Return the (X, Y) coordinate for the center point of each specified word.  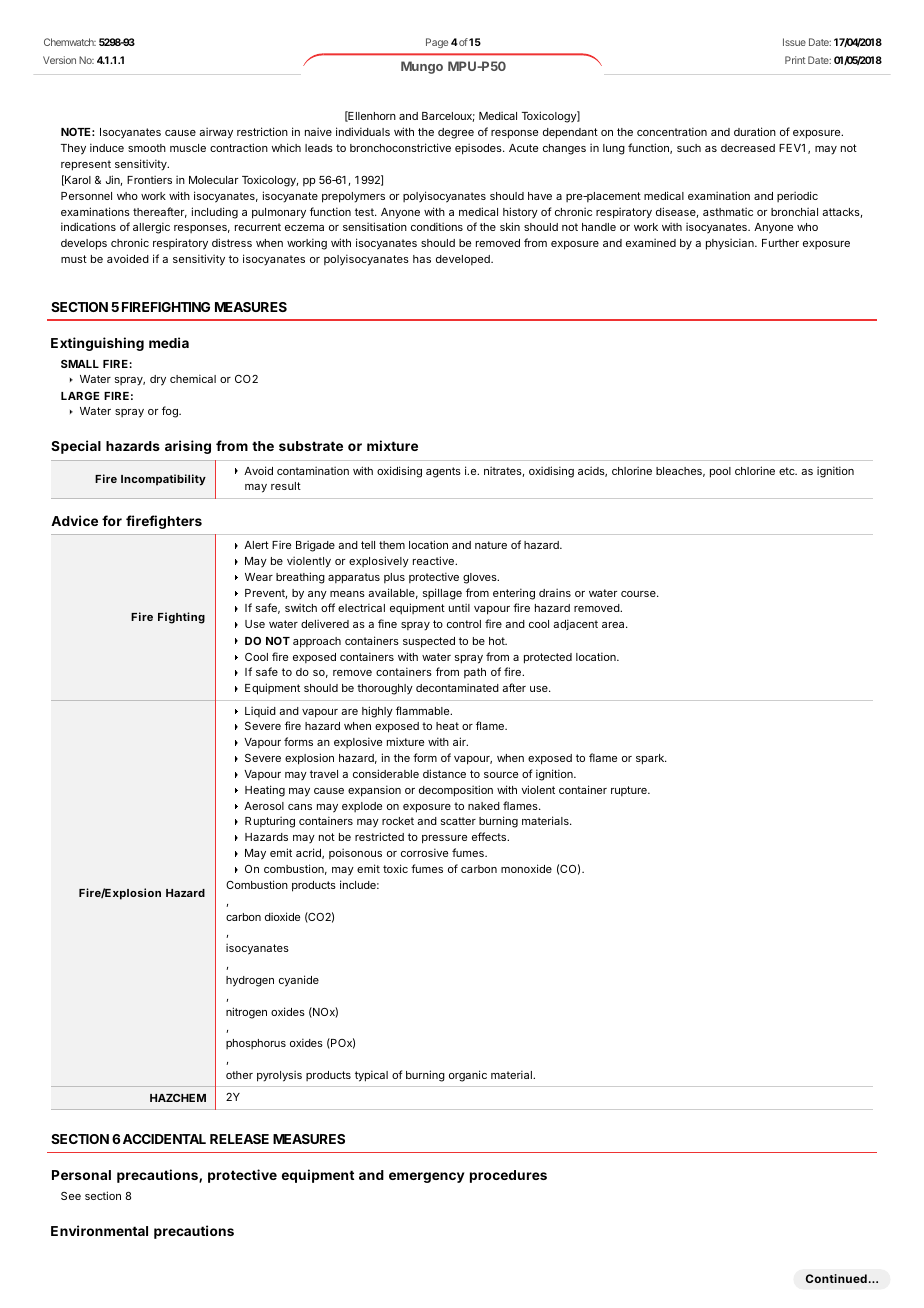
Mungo (422, 67)
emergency (426, 1177)
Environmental (99, 1230)
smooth (147, 148)
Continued (836, 1278)
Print (795, 60)
